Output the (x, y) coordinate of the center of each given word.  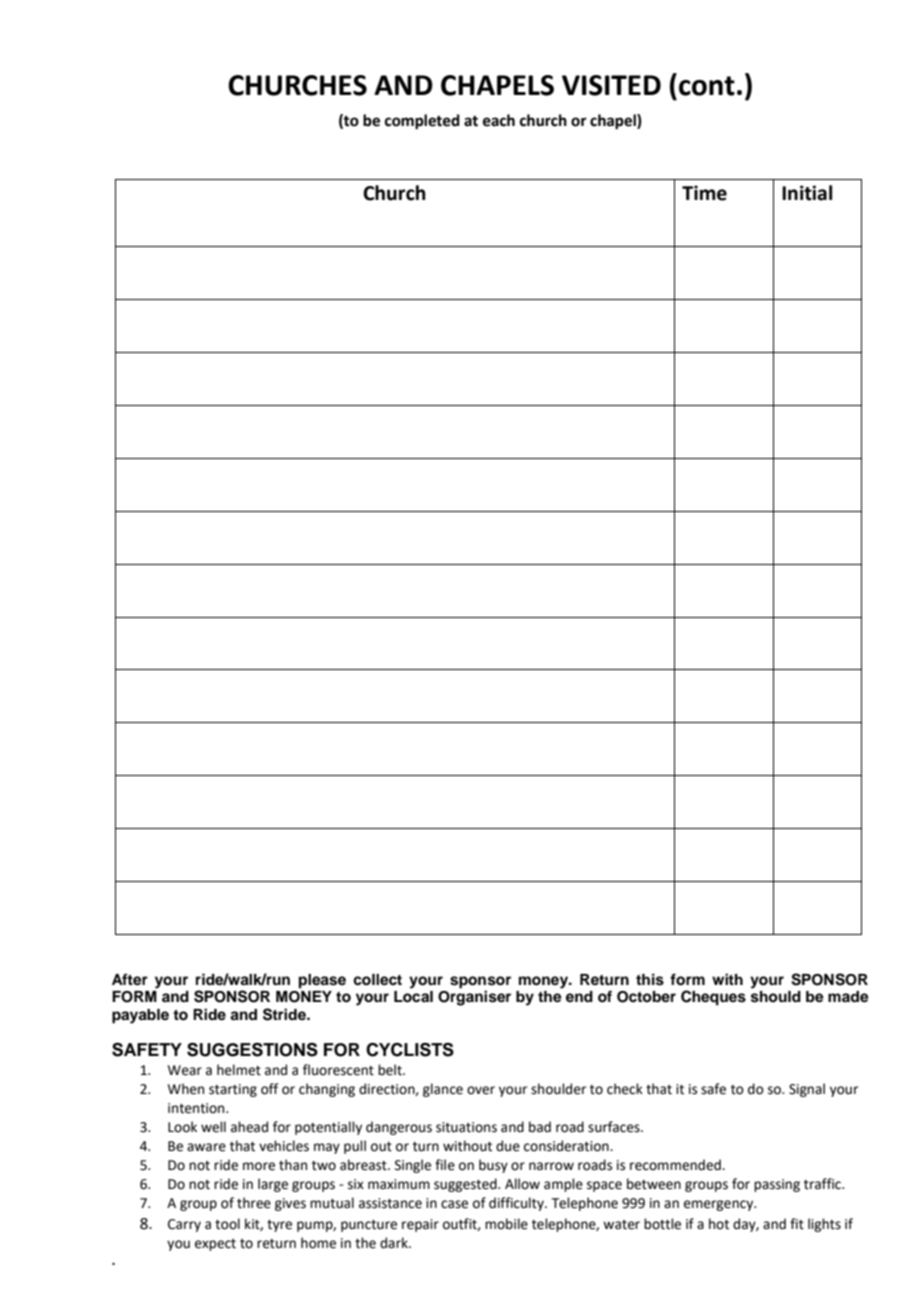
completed (422, 122)
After (130, 979)
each (499, 120)
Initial (807, 193)
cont (707, 86)
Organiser (474, 998)
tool (227, 1224)
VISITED (611, 85)
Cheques (713, 998)
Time (704, 193)
